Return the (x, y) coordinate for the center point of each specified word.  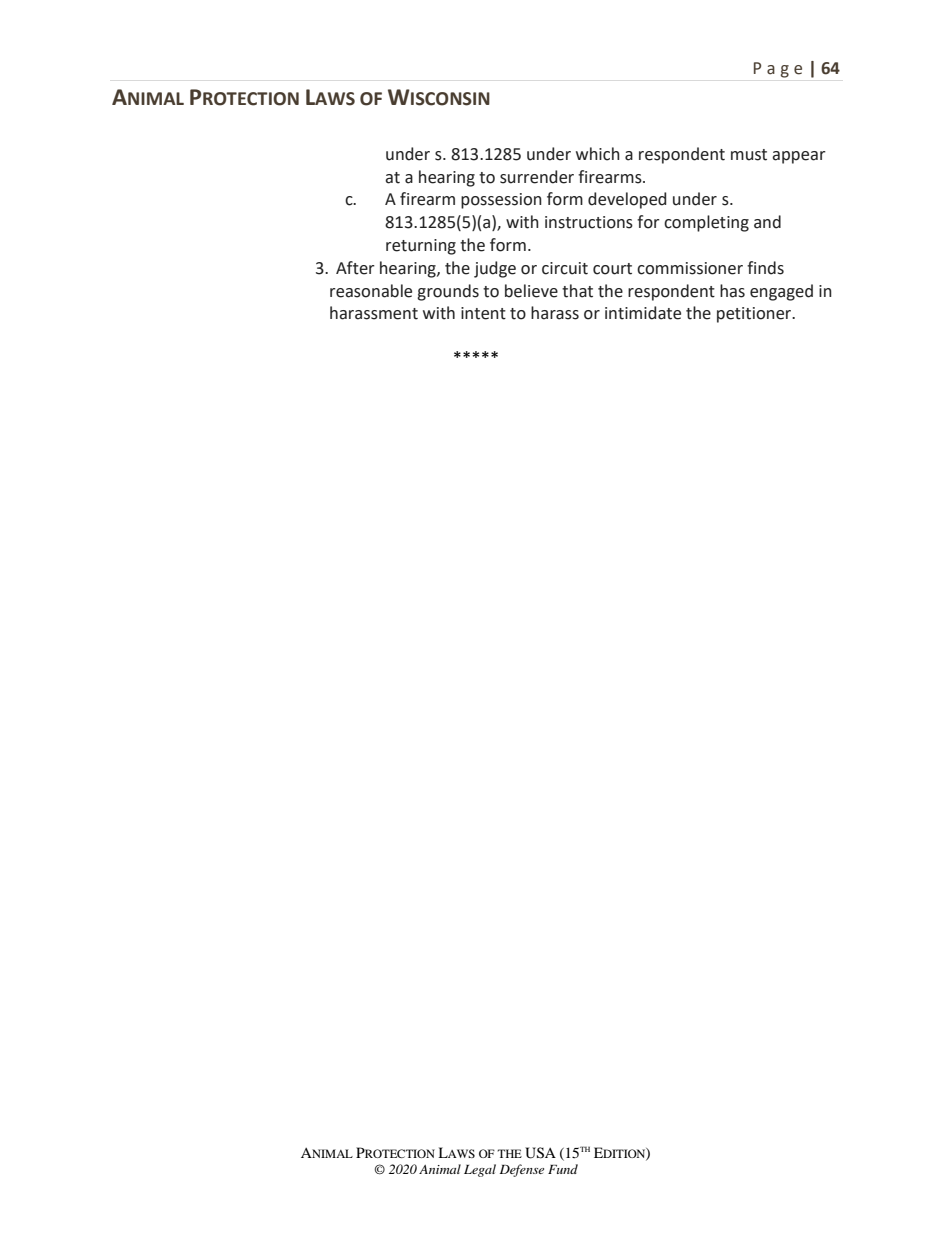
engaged (781, 292)
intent (483, 313)
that (577, 291)
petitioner (755, 315)
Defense (522, 1170)
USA (540, 1153)
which (598, 154)
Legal (480, 1170)
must (749, 155)
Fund (563, 1169)
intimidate (643, 313)
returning (421, 247)
